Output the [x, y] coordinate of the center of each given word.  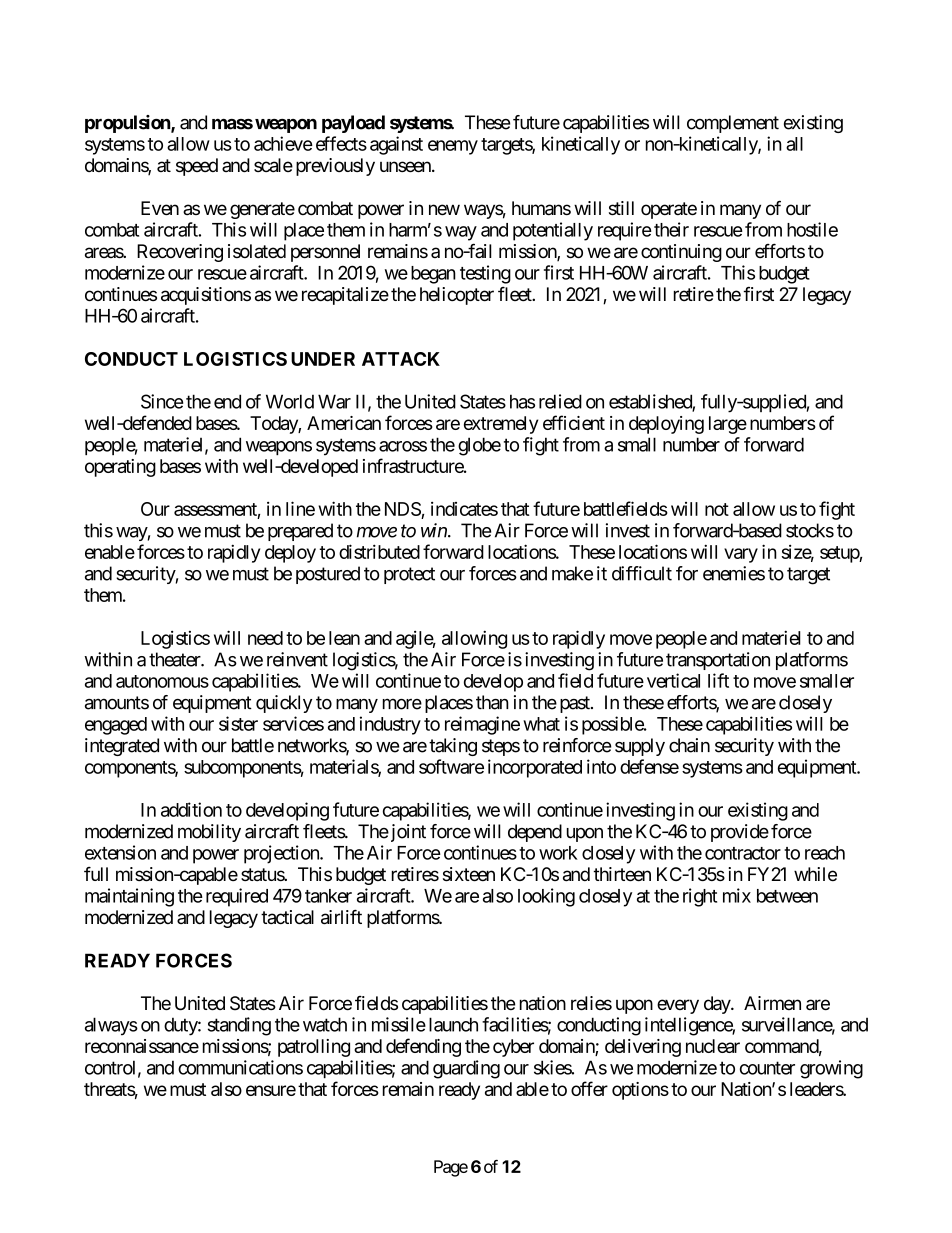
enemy [453, 147]
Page [451, 1168]
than [492, 702]
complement [733, 124]
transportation [718, 661]
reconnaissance [142, 1046]
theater [175, 659]
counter [767, 1068]
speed [197, 167]
